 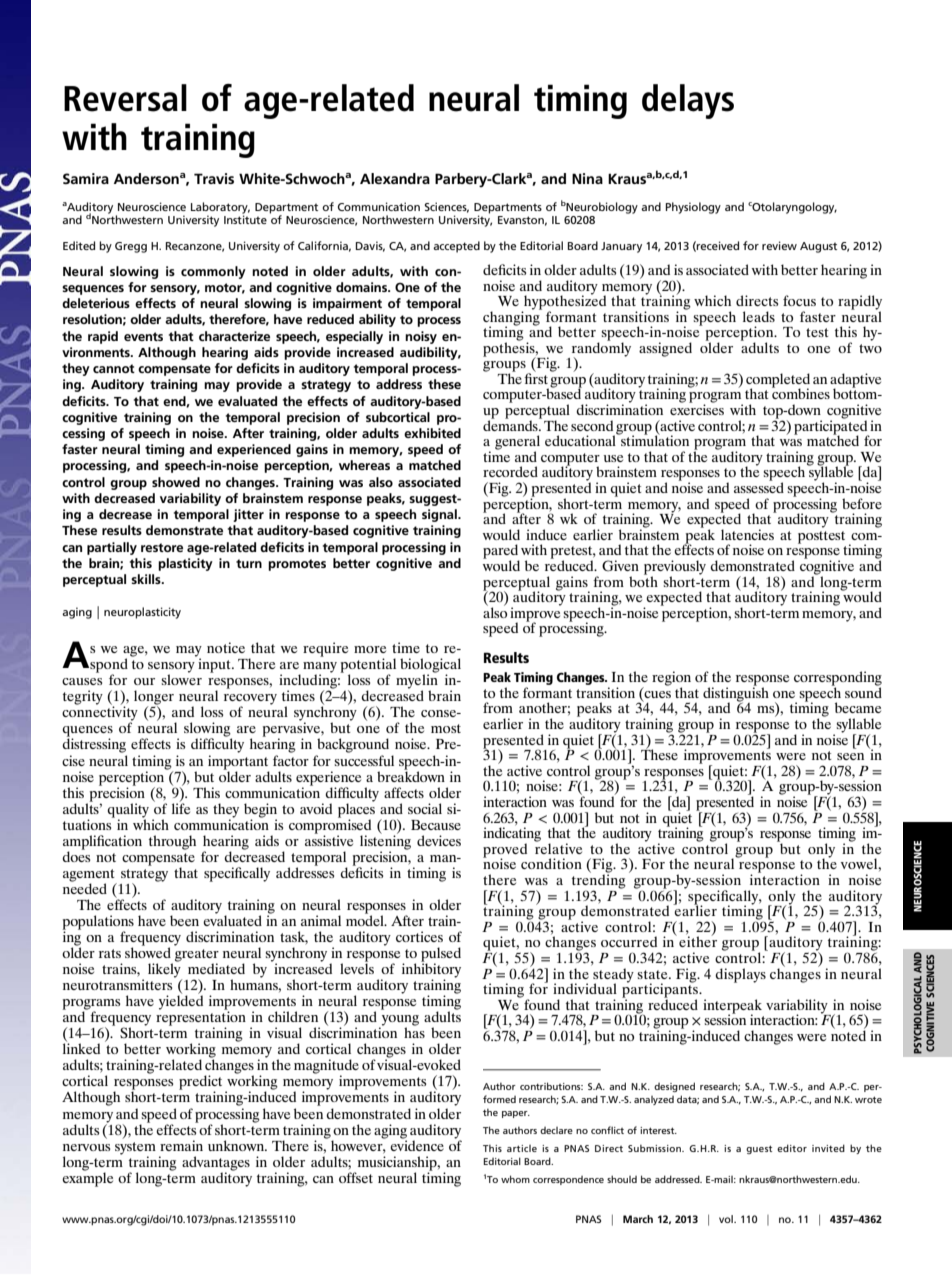 What do you see at coordinates (395, 178) in the screenshot?
I see `Alexandra` at bounding box center [395, 178].
